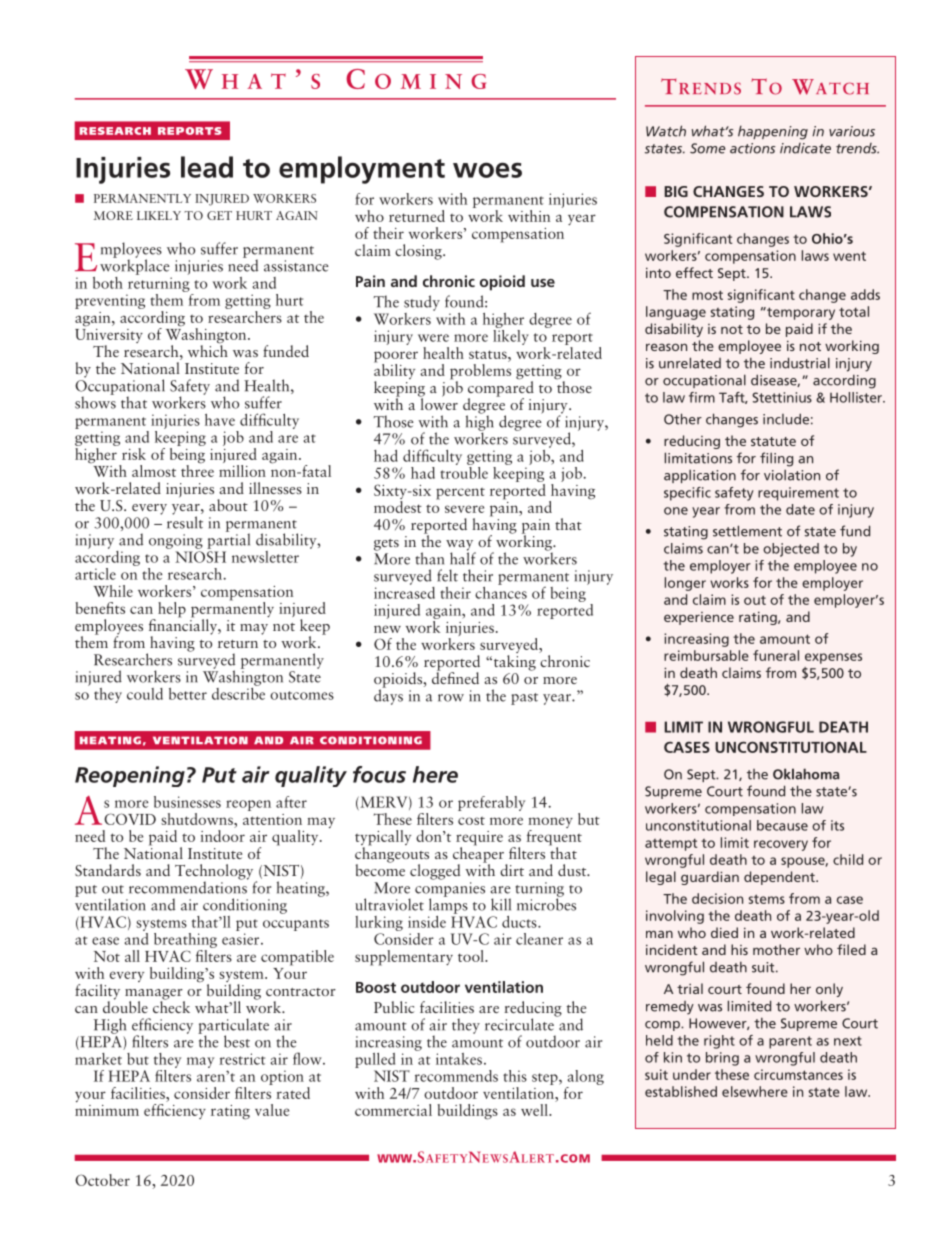 The image size is (952, 1233). Describe the element at coordinates (776, 655) in the page. I see `funeral` at that location.
